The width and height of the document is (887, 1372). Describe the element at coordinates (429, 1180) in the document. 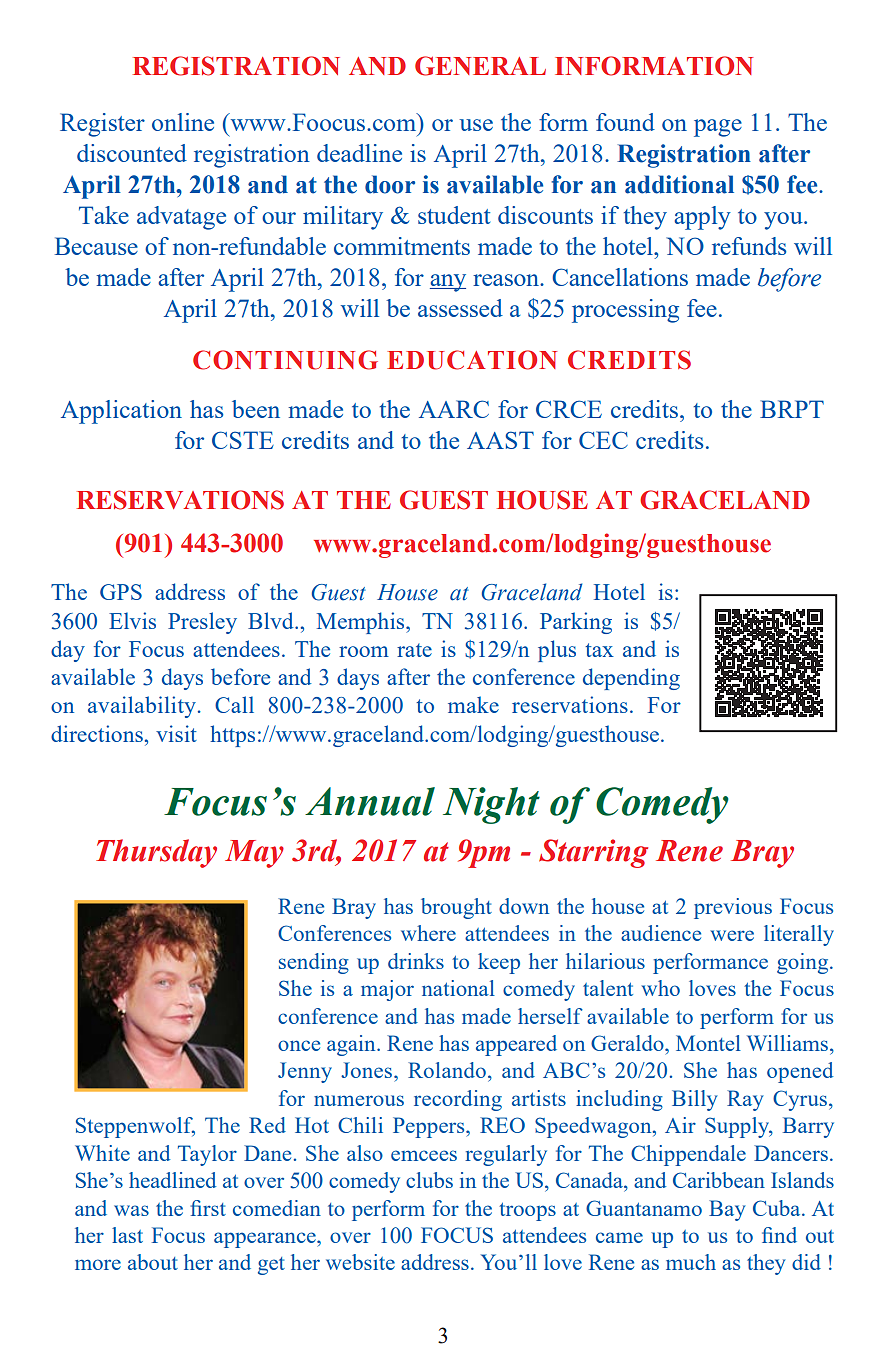

I see `clubs` at that location.
